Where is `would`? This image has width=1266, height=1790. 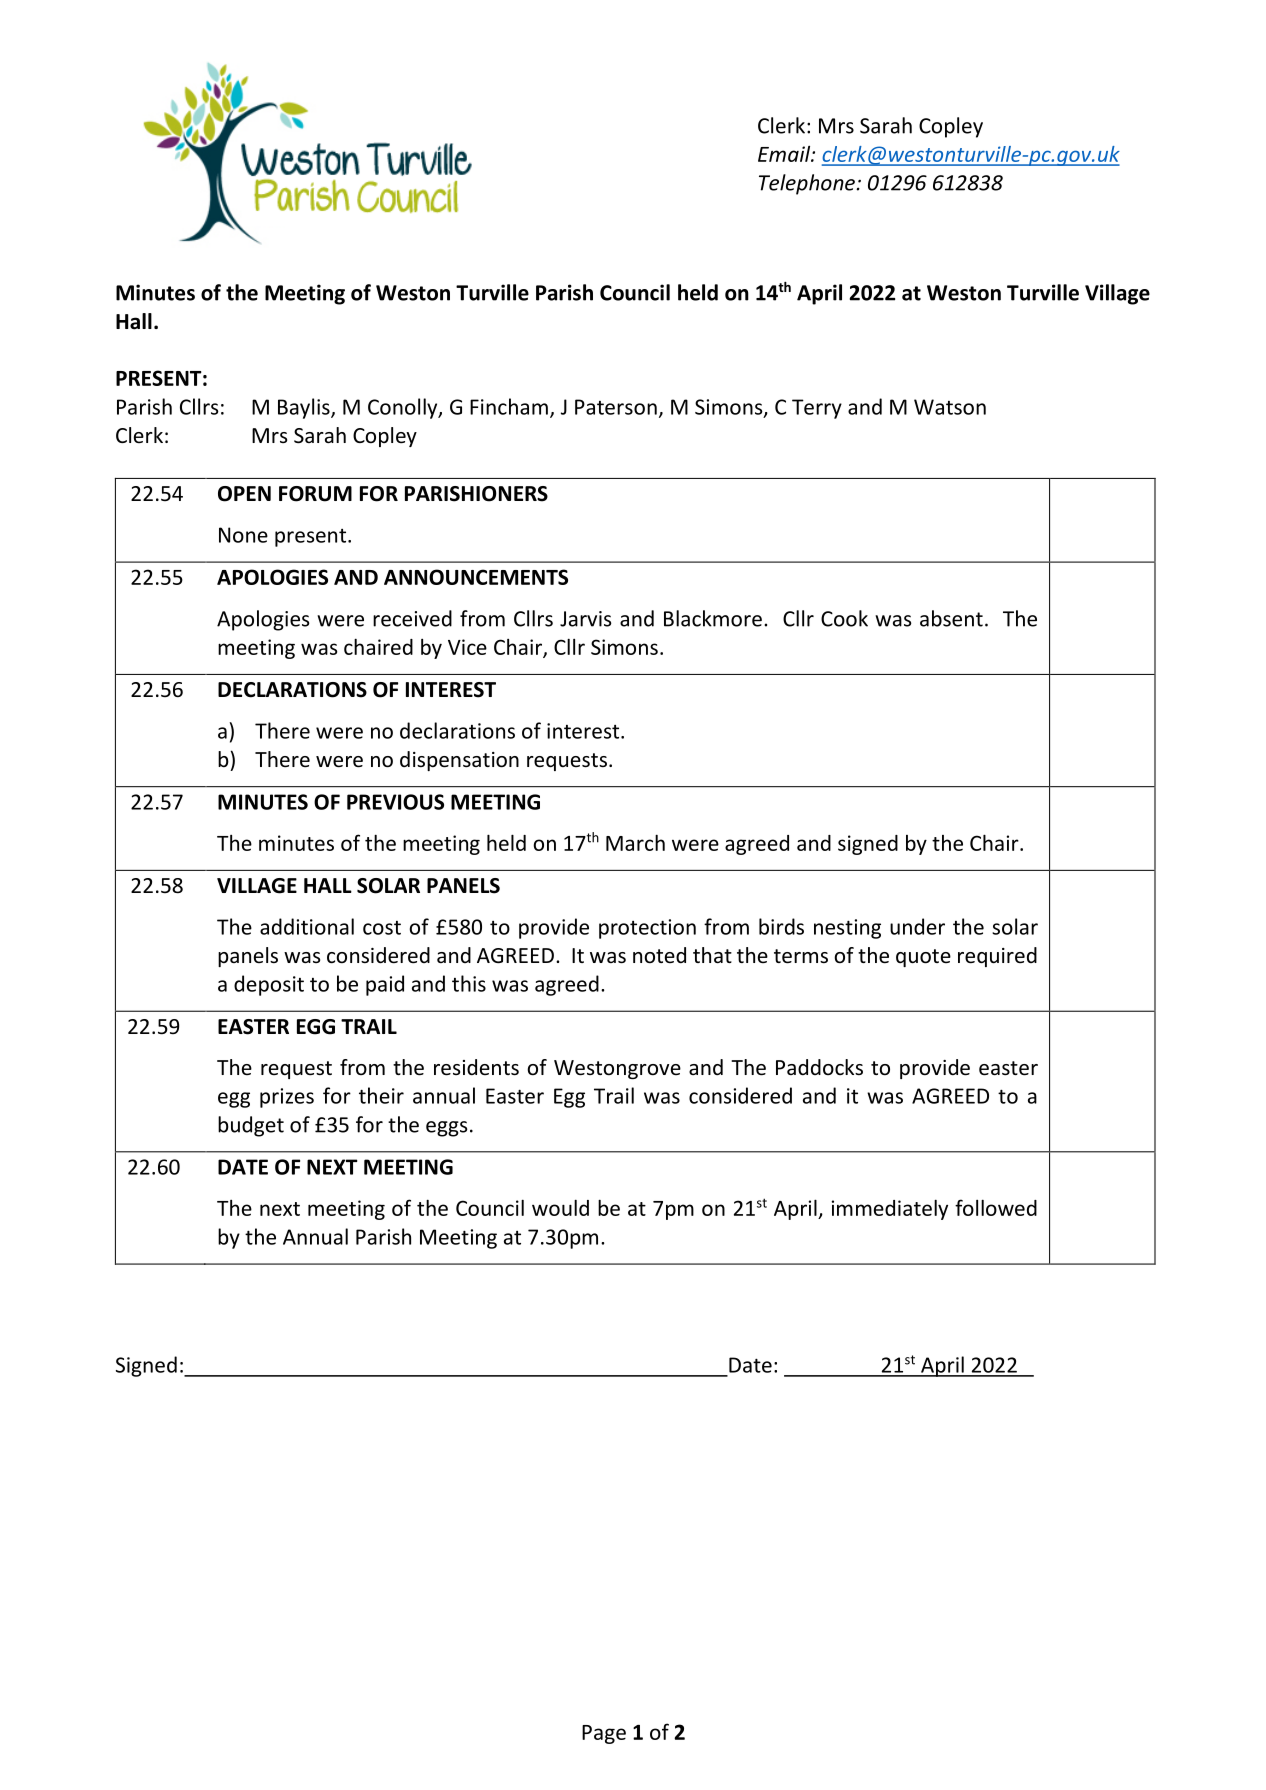 would is located at coordinates (560, 1207).
